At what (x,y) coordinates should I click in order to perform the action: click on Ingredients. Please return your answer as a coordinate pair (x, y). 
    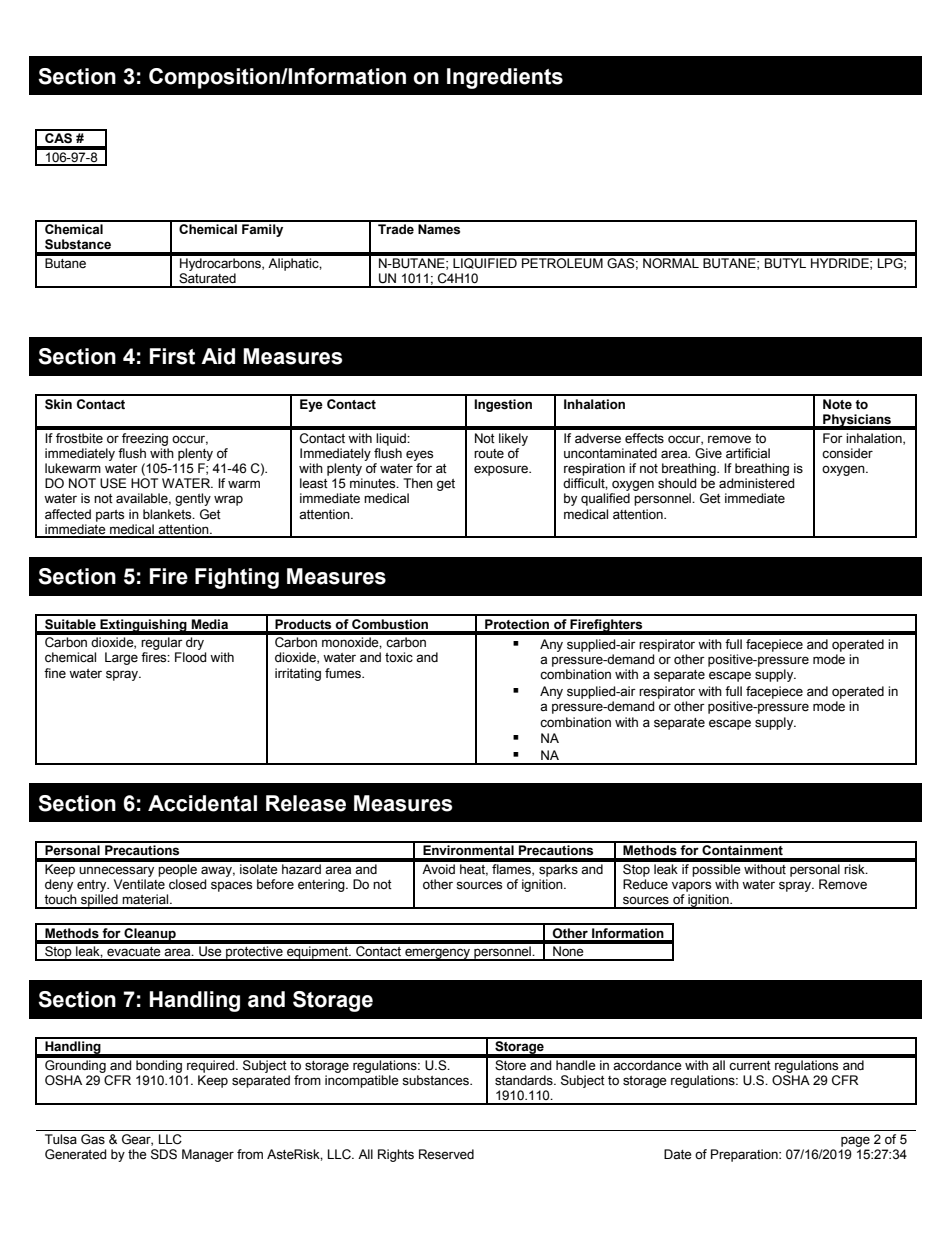
    Looking at the image, I should click on (505, 78).
